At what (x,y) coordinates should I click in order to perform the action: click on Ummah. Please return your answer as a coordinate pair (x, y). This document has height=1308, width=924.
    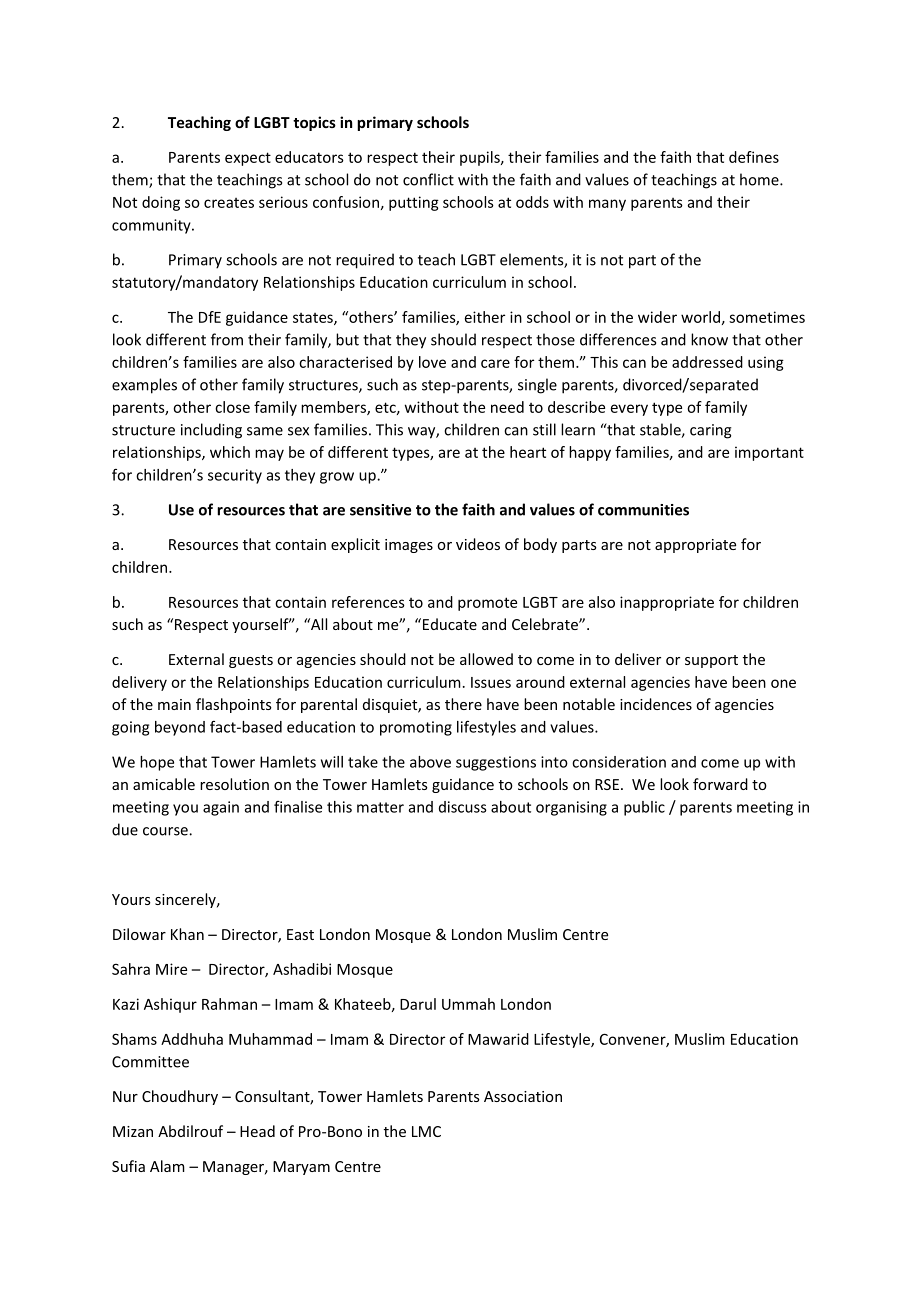
    Looking at the image, I should click on (468, 1004).
